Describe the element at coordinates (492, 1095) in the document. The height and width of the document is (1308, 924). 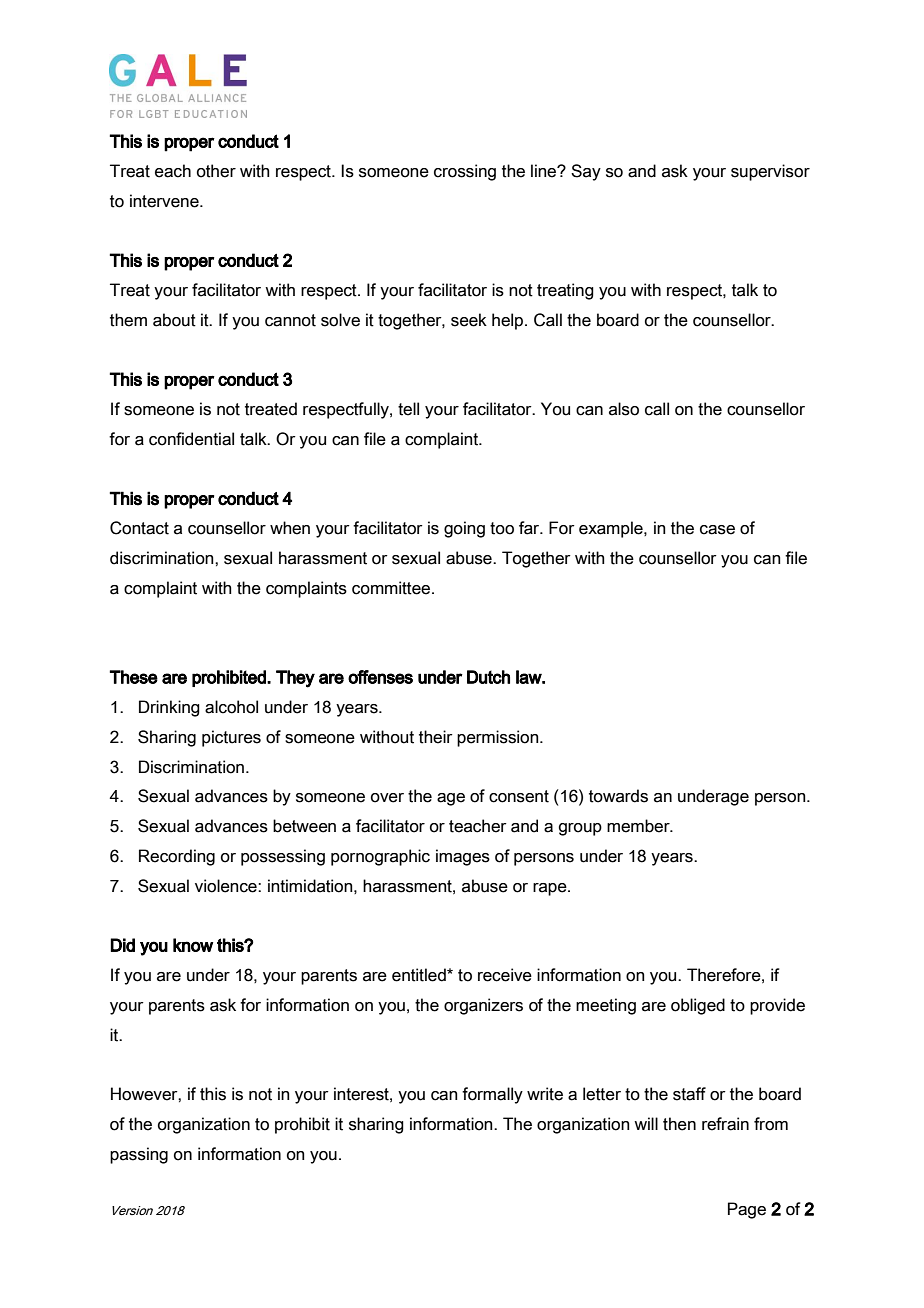
I see `formally` at that location.
